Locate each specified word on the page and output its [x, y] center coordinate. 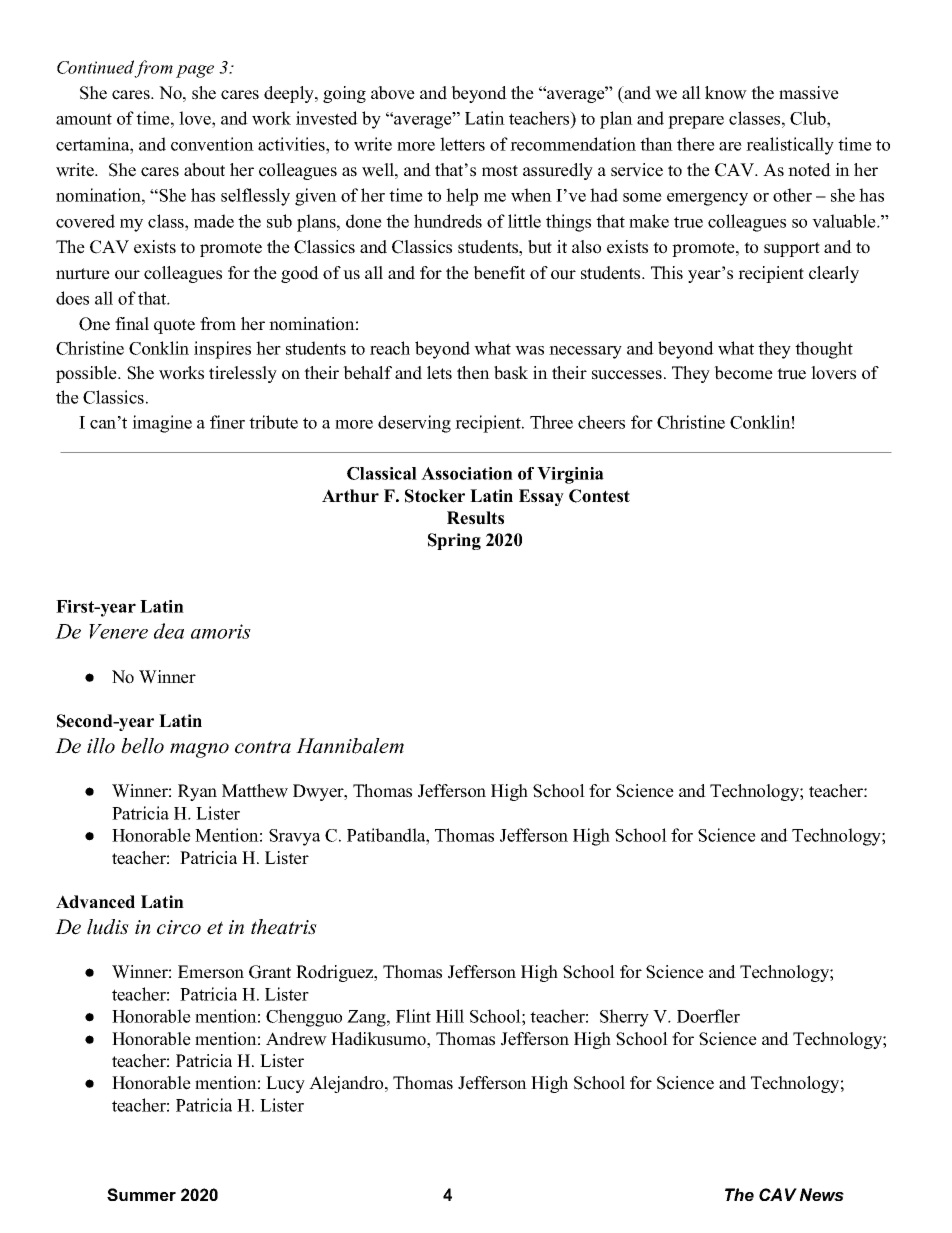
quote [174, 326]
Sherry [624, 1018]
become [743, 373]
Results [475, 518]
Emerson [211, 972]
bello [142, 746]
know [726, 93]
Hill [450, 1016]
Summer [141, 1194]
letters [462, 144]
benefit [499, 273]
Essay [541, 497]
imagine [162, 424]
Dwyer [319, 792]
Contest [599, 496]
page [195, 71]
